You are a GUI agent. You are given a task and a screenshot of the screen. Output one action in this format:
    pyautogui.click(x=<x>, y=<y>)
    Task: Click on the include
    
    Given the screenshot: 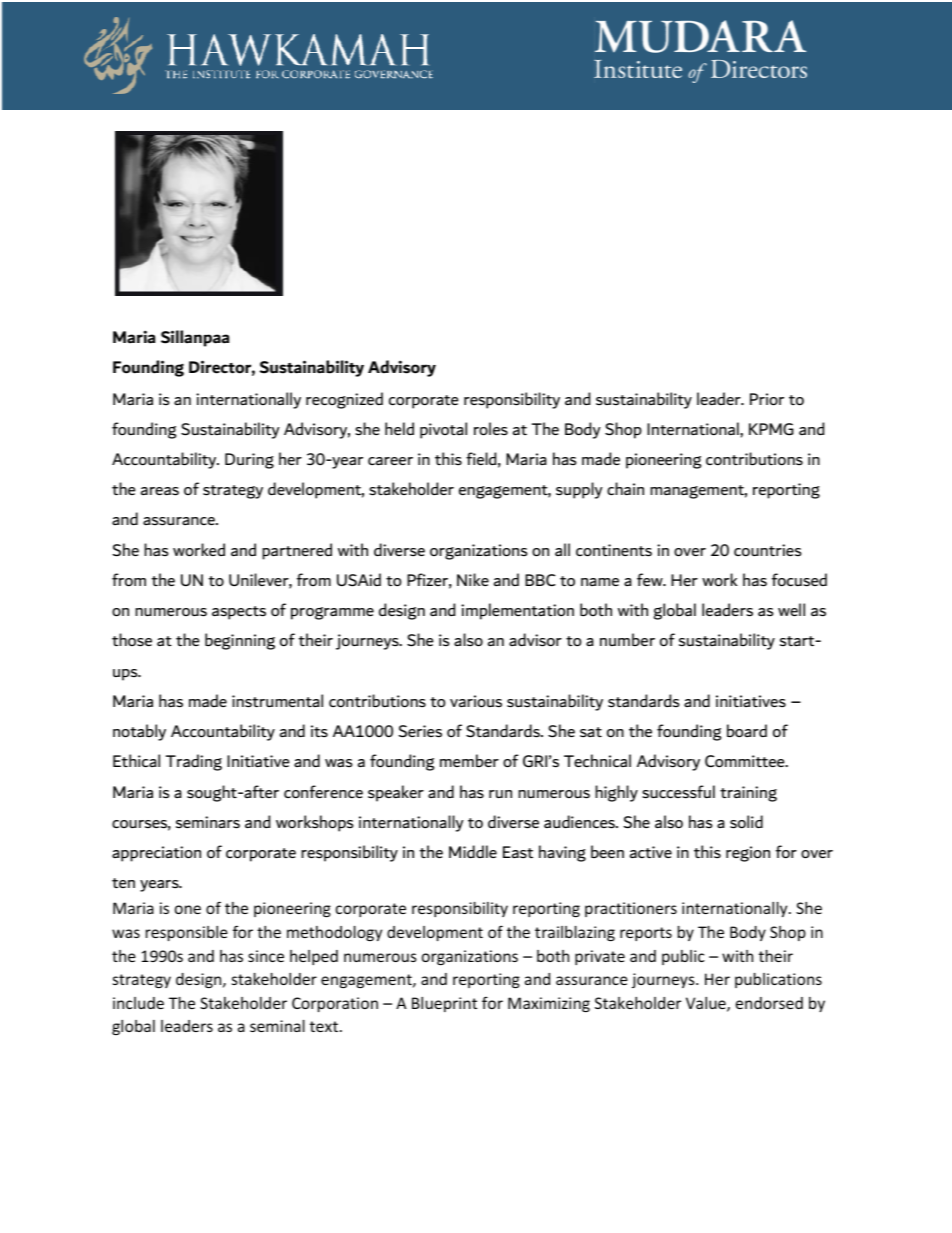 What is the action you would take?
    pyautogui.click(x=138, y=1003)
